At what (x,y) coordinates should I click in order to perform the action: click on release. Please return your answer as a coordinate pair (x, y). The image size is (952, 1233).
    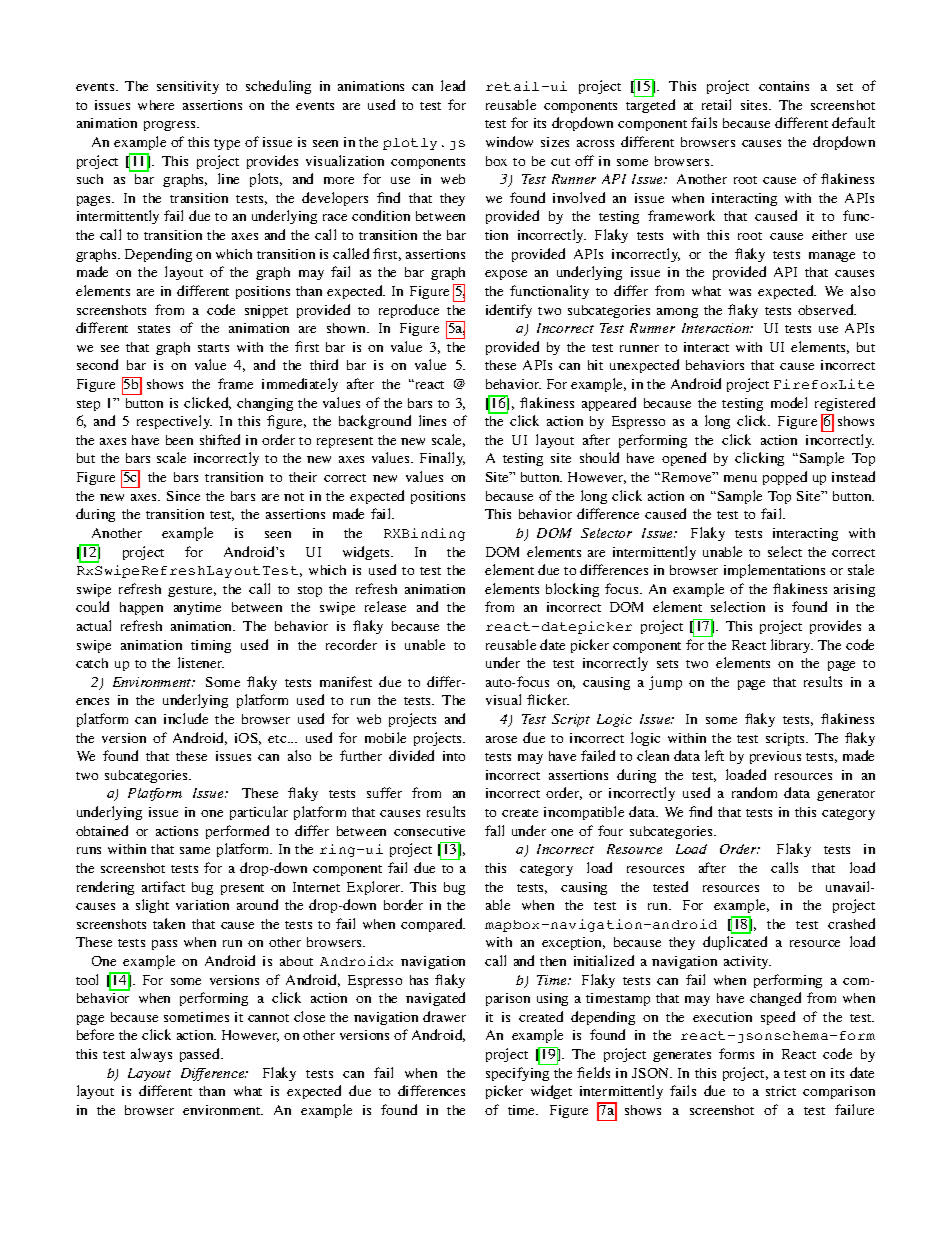
    Looking at the image, I should click on (385, 606).
